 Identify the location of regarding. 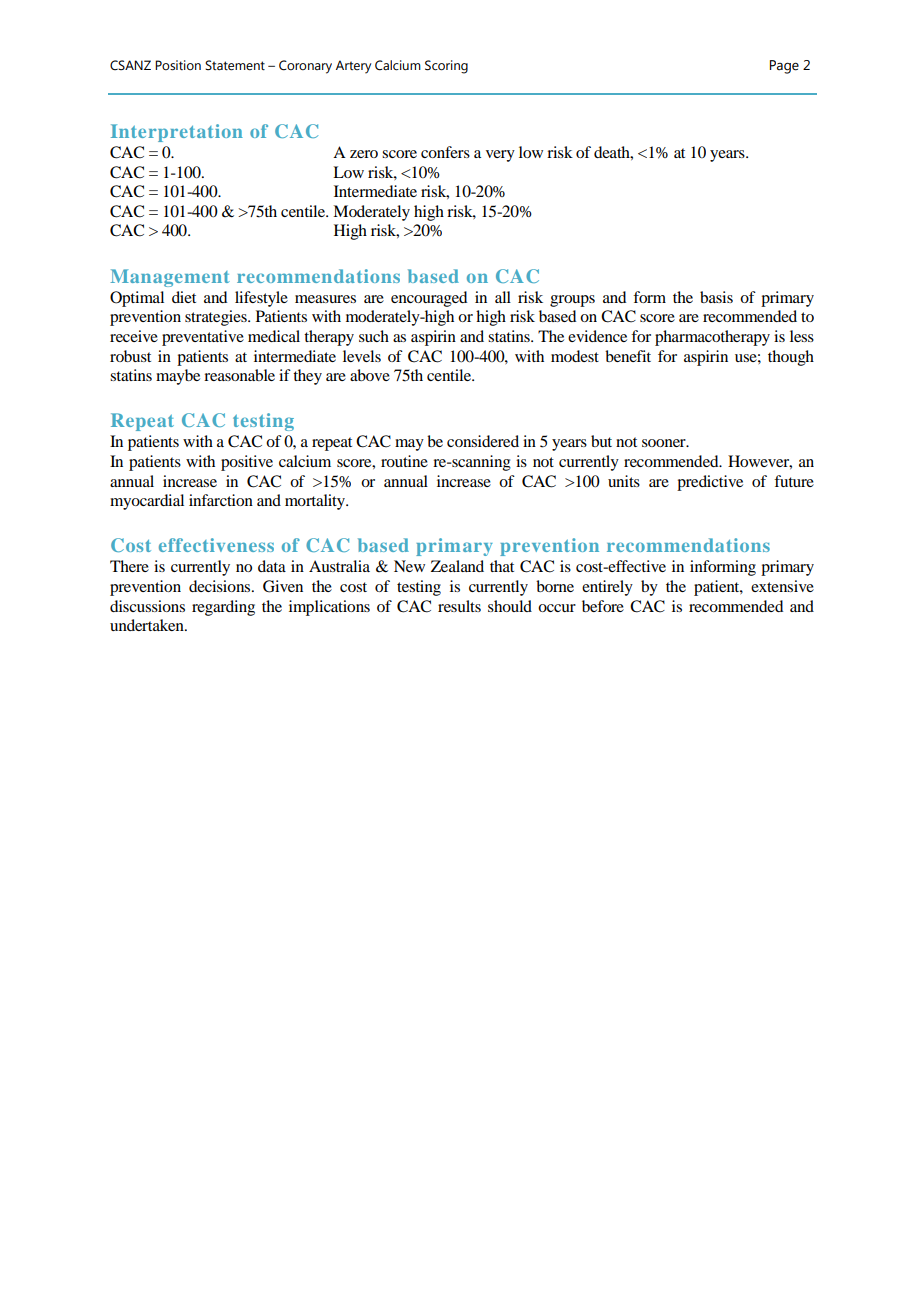
(223, 608).
